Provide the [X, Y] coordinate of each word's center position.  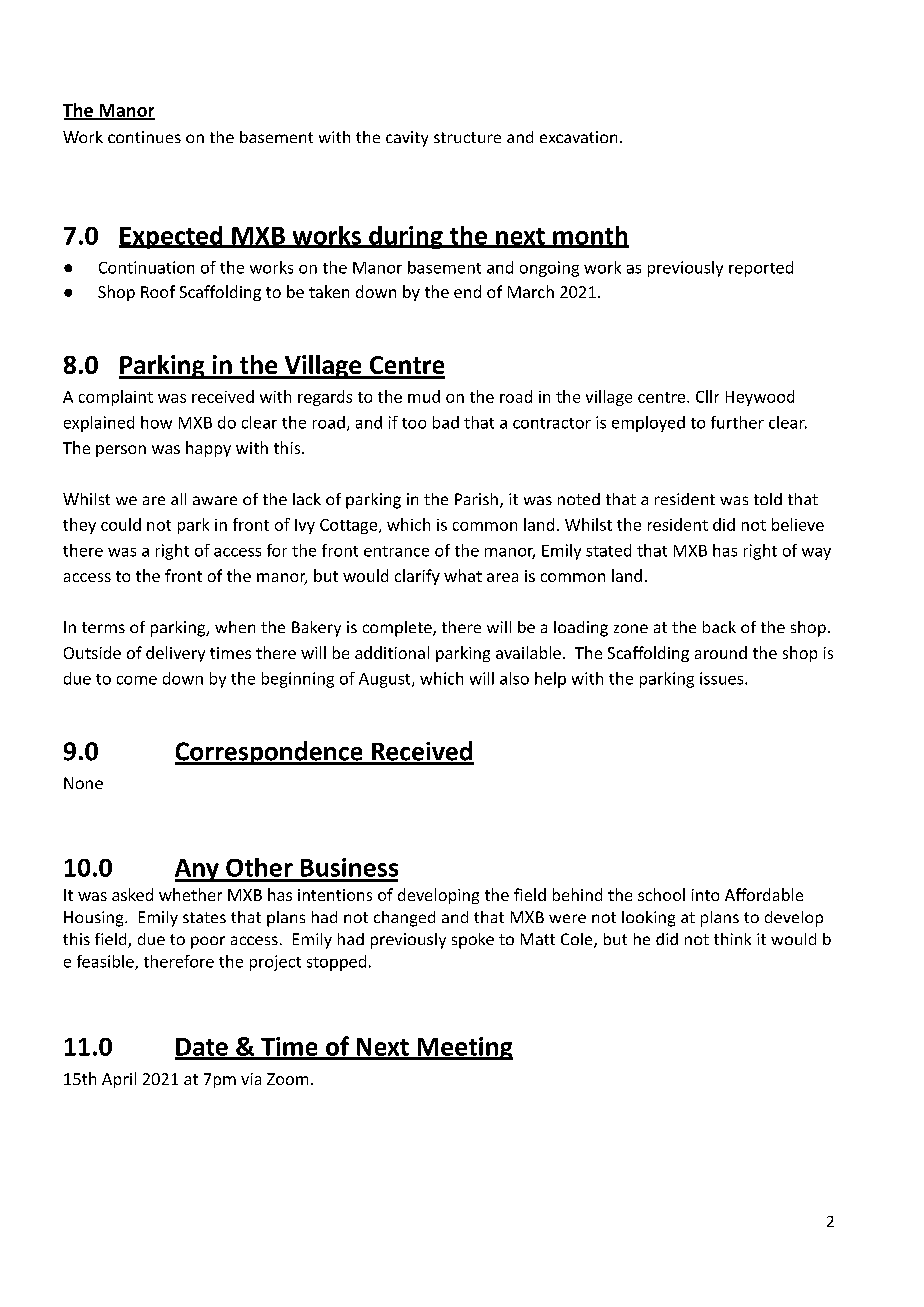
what [463, 575]
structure [467, 137]
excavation [578, 137]
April [119, 1080]
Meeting [464, 1048]
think [732, 939]
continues [144, 137]
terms [103, 627]
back [719, 627]
